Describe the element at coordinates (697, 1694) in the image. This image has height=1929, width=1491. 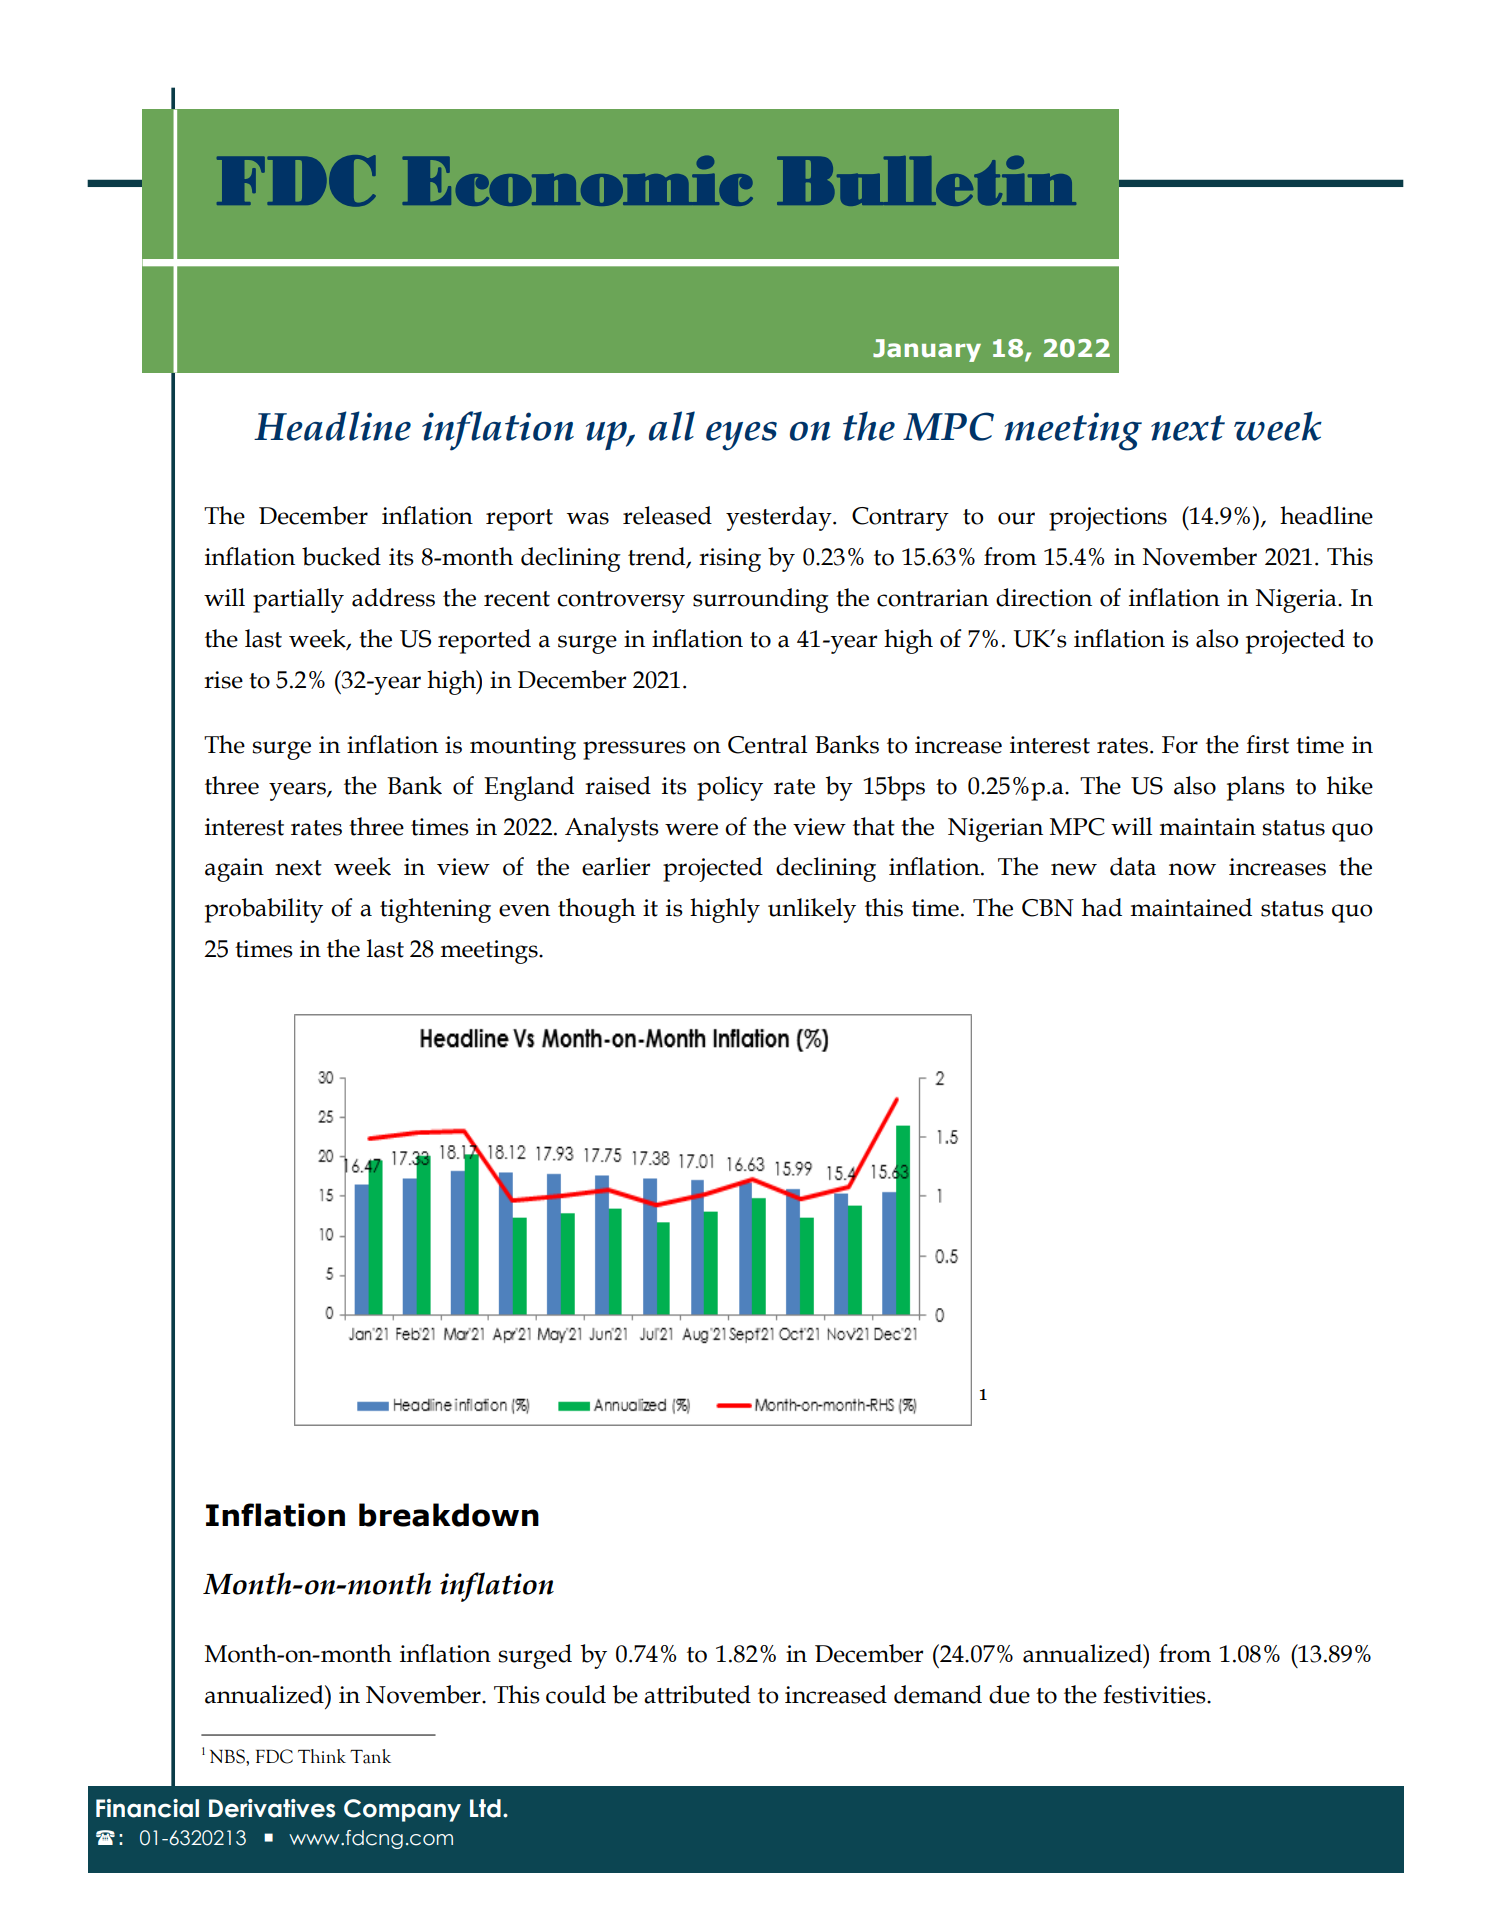
I see `attributed` at that location.
